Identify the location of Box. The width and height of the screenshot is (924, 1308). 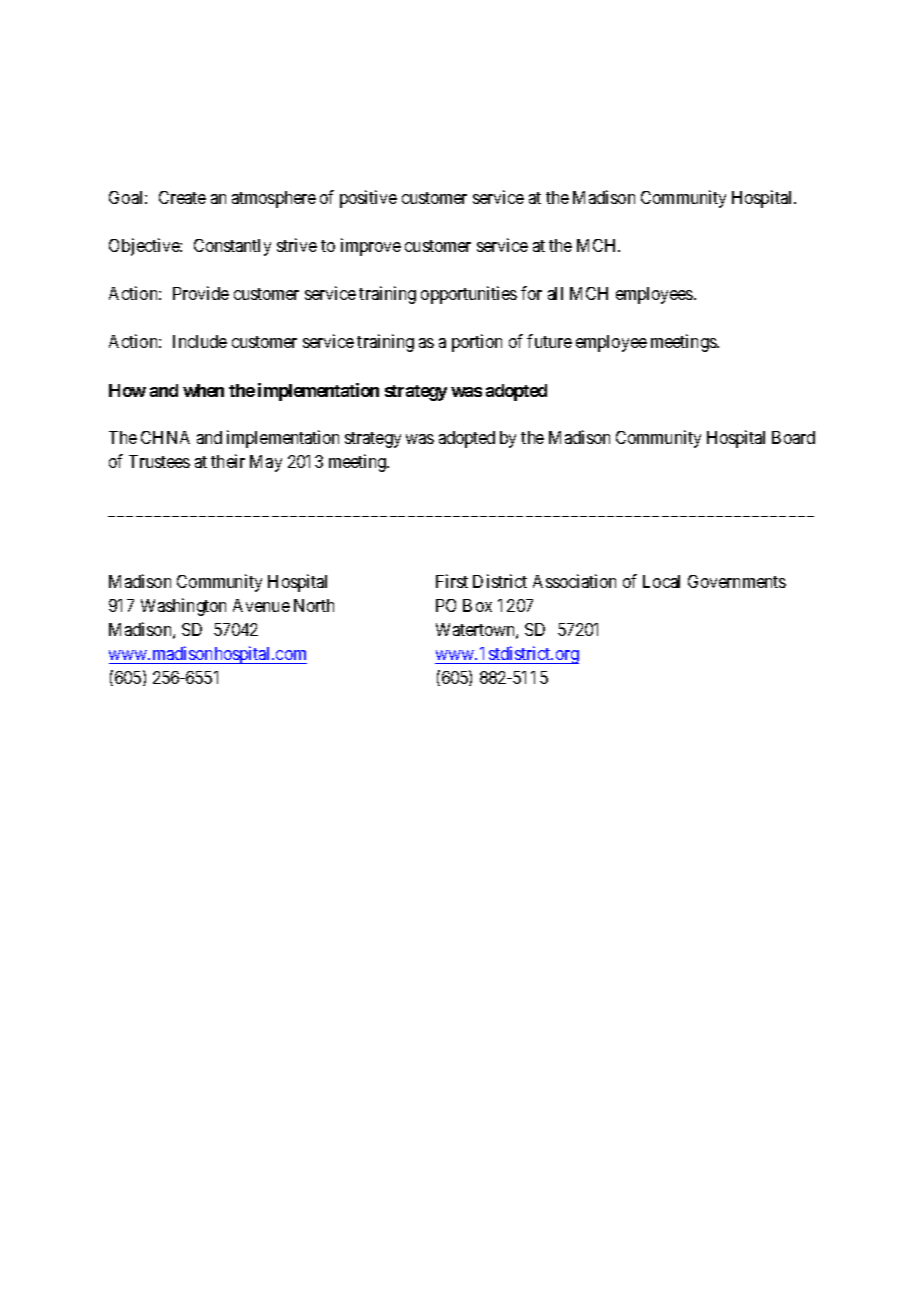
(477, 605).
